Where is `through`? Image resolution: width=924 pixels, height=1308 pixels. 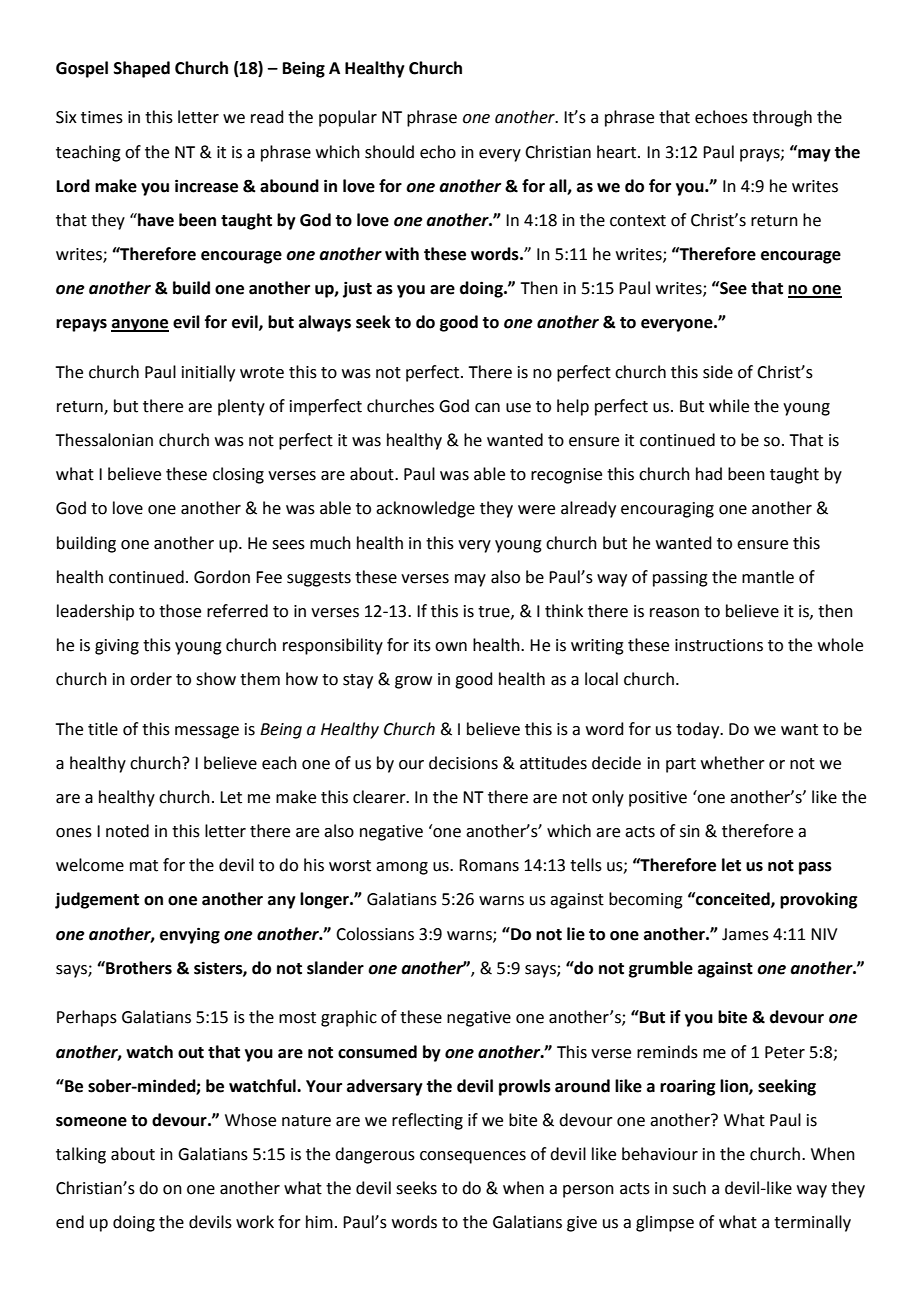 through is located at coordinates (782, 118).
